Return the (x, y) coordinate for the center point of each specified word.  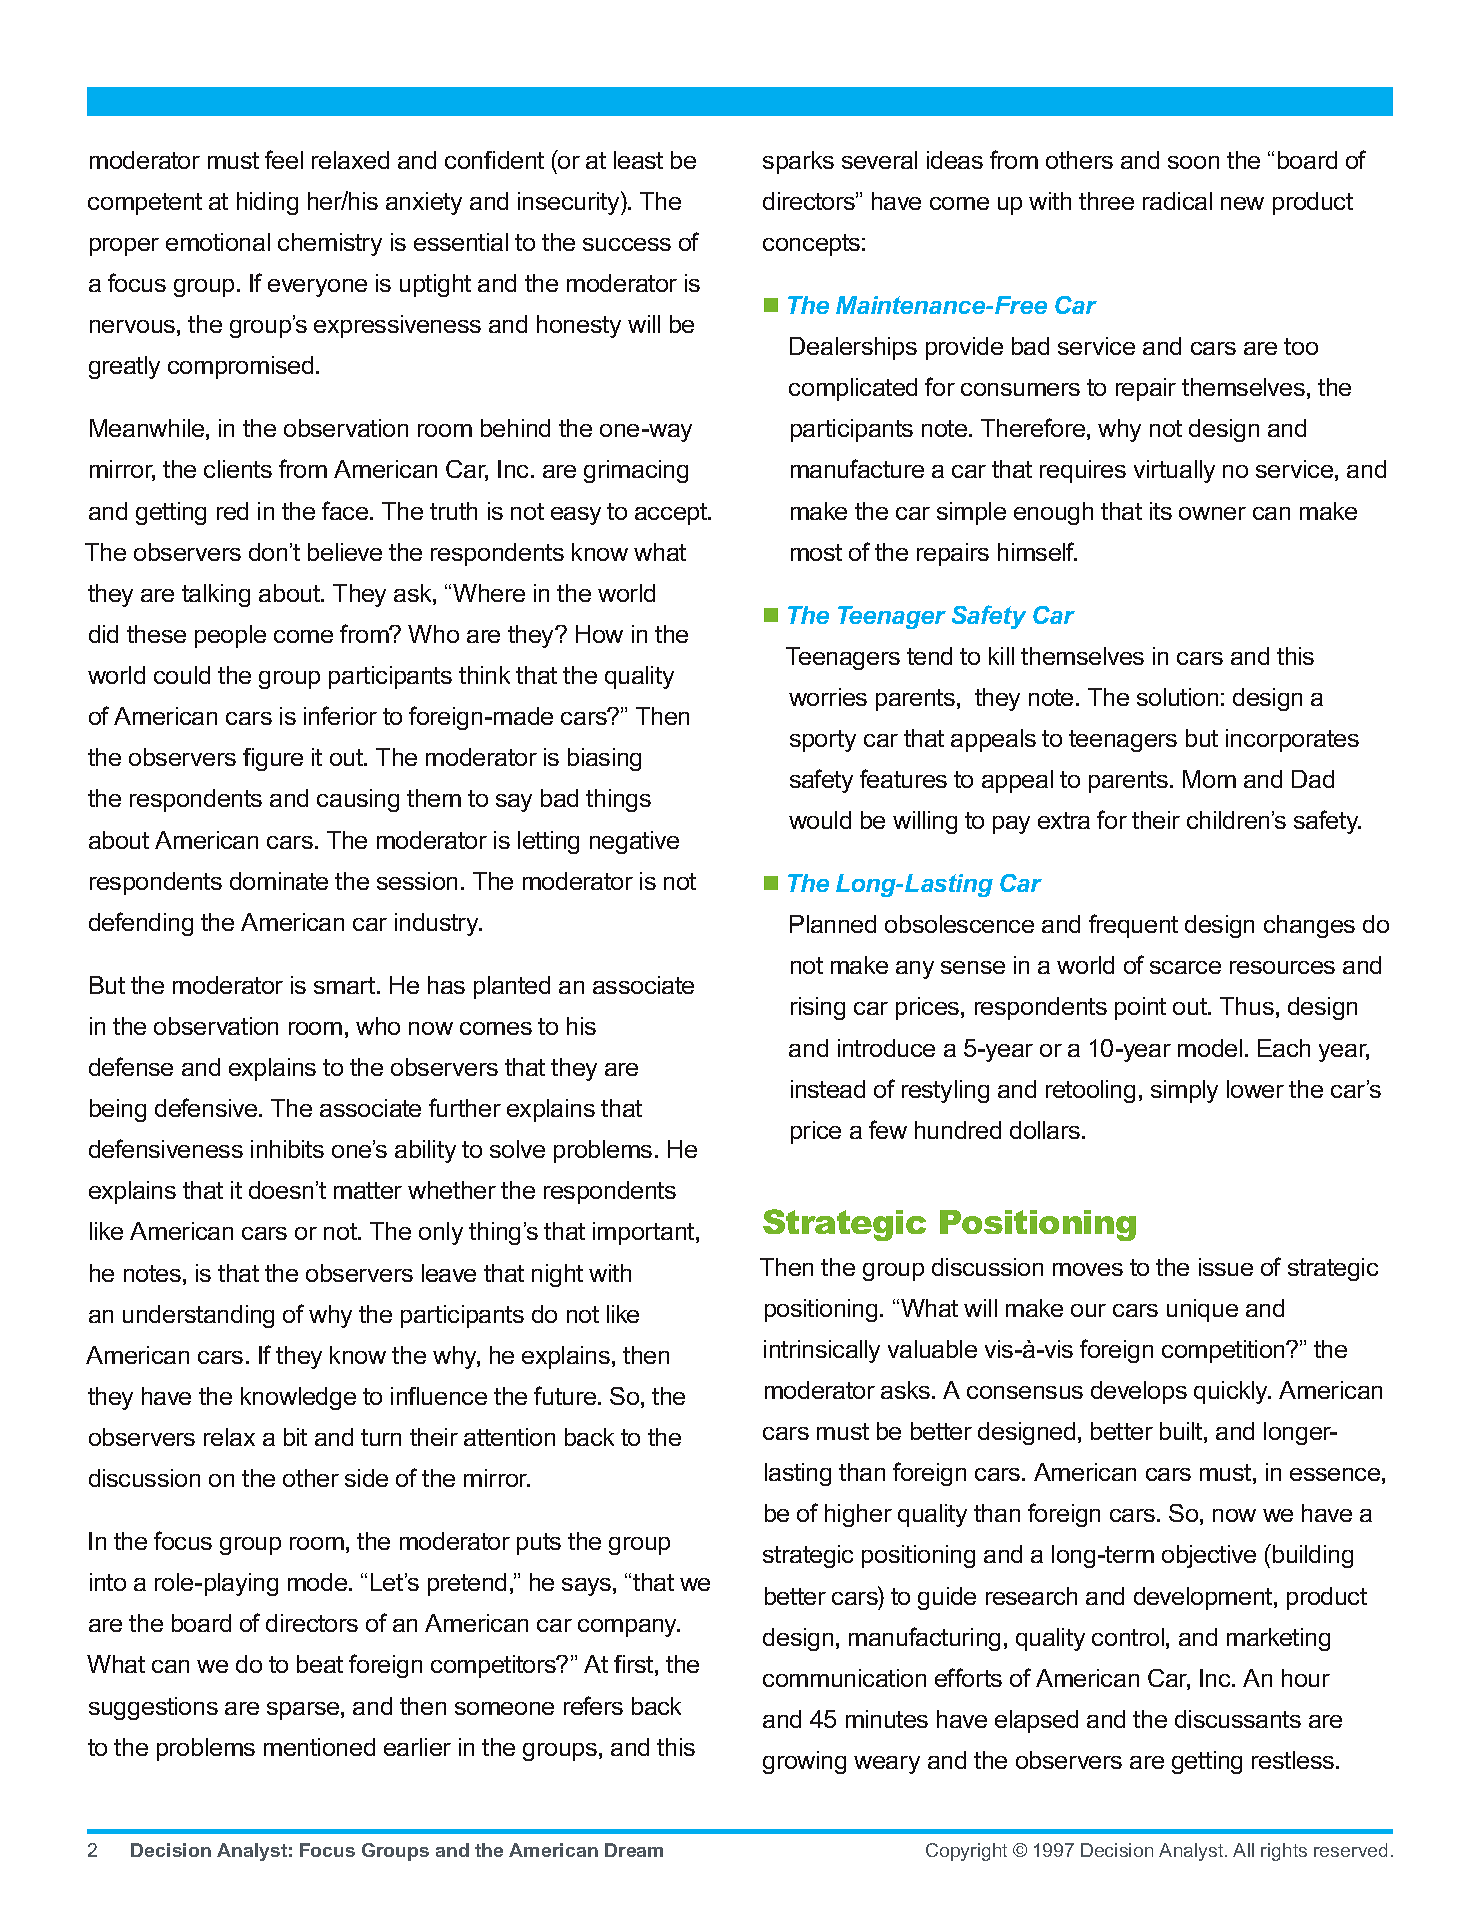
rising (818, 1008)
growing (804, 1762)
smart (346, 985)
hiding (267, 203)
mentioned (319, 1747)
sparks (798, 162)
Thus (1247, 1006)
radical (1177, 201)
